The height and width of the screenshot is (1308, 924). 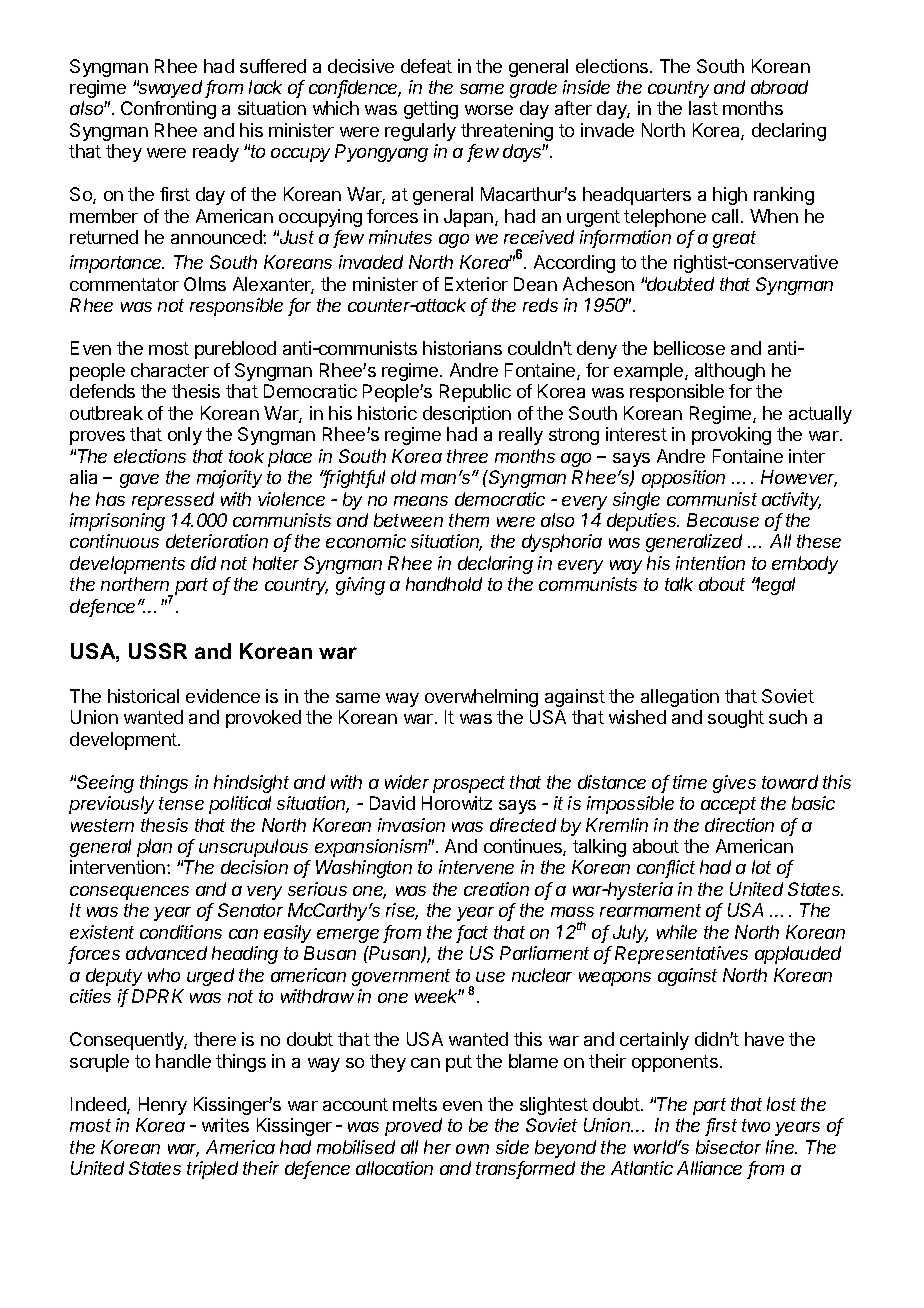 I want to click on getting, so click(x=431, y=110).
